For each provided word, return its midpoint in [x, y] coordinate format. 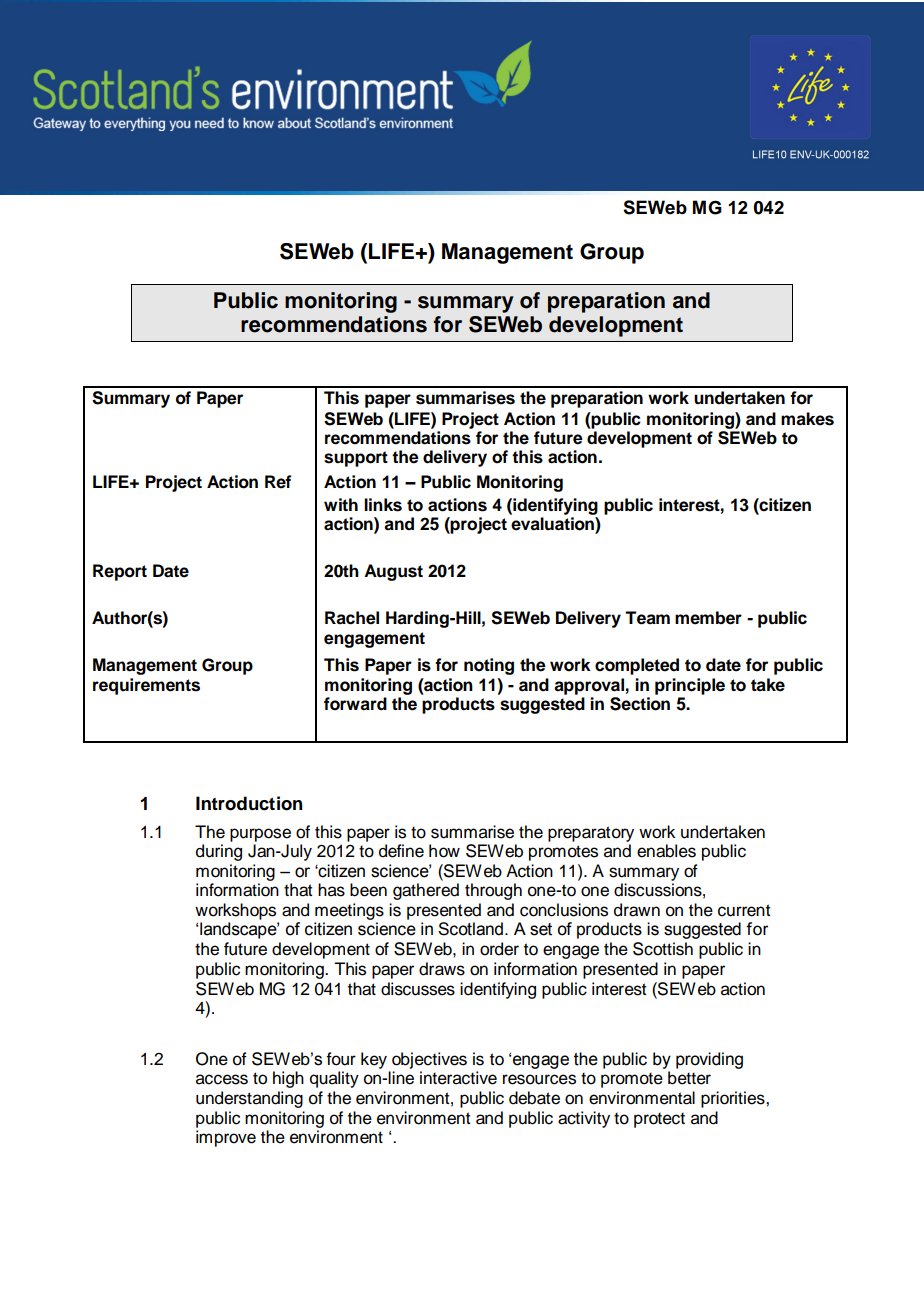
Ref [278, 482]
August [393, 572]
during [219, 852]
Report [120, 572]
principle [690, 688]
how [444, 851]
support [356, 459]
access [222, 1079]
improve [226, 1138]
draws [442, 969]
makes [807, 419]
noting [489, 666]
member [708, 618]
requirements [146, 686]
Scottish [663, 949]
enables [666, 851]
